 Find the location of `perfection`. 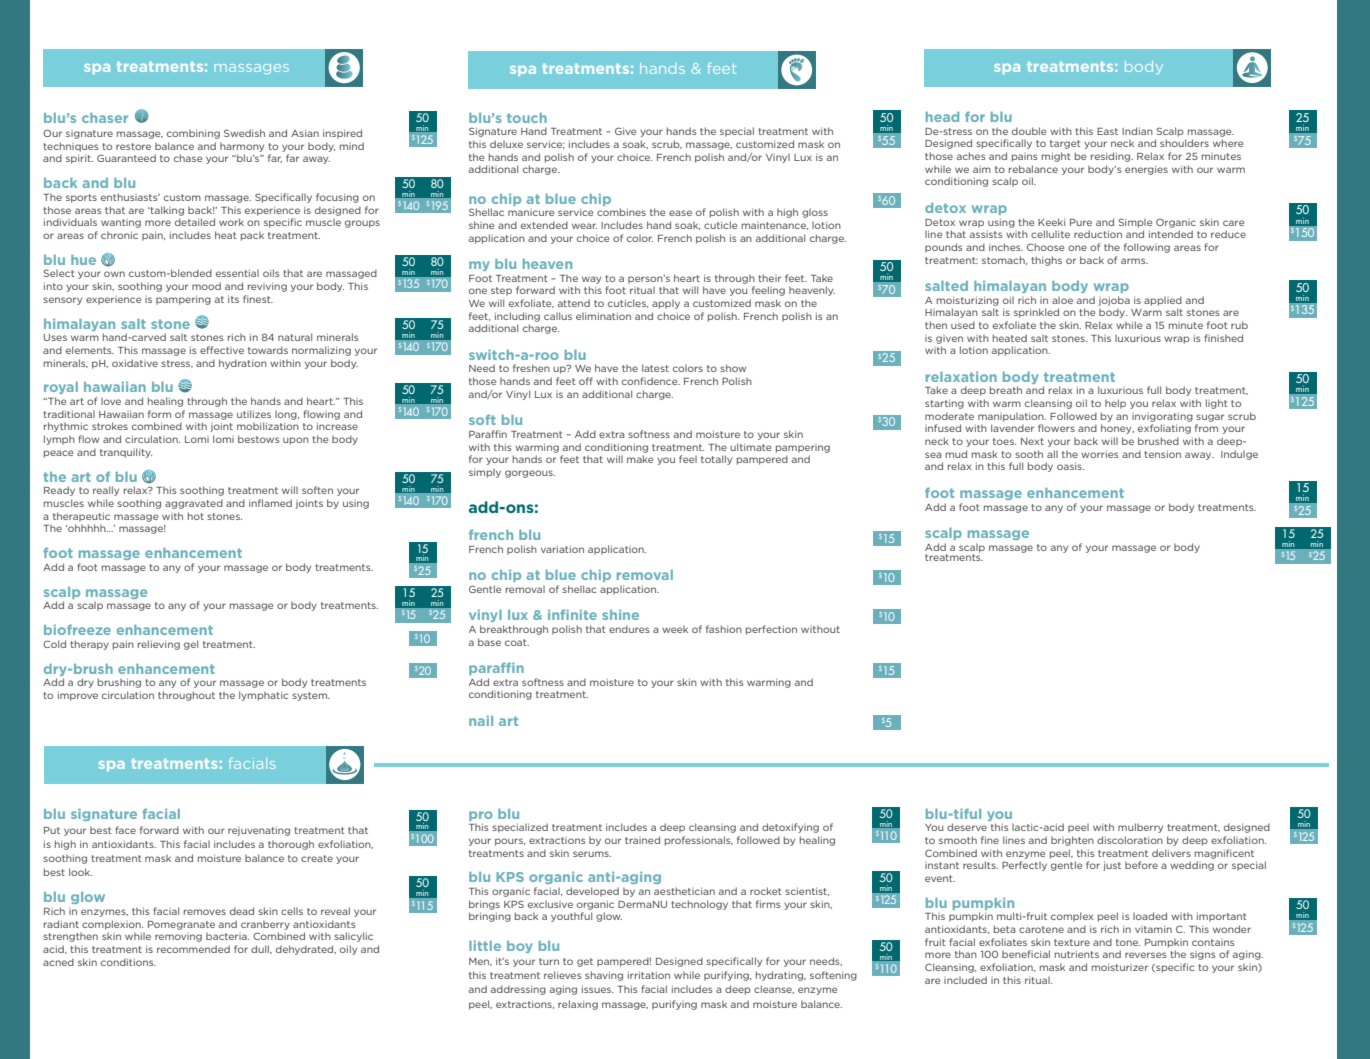

perfection is located at coordinates (771, 630).
